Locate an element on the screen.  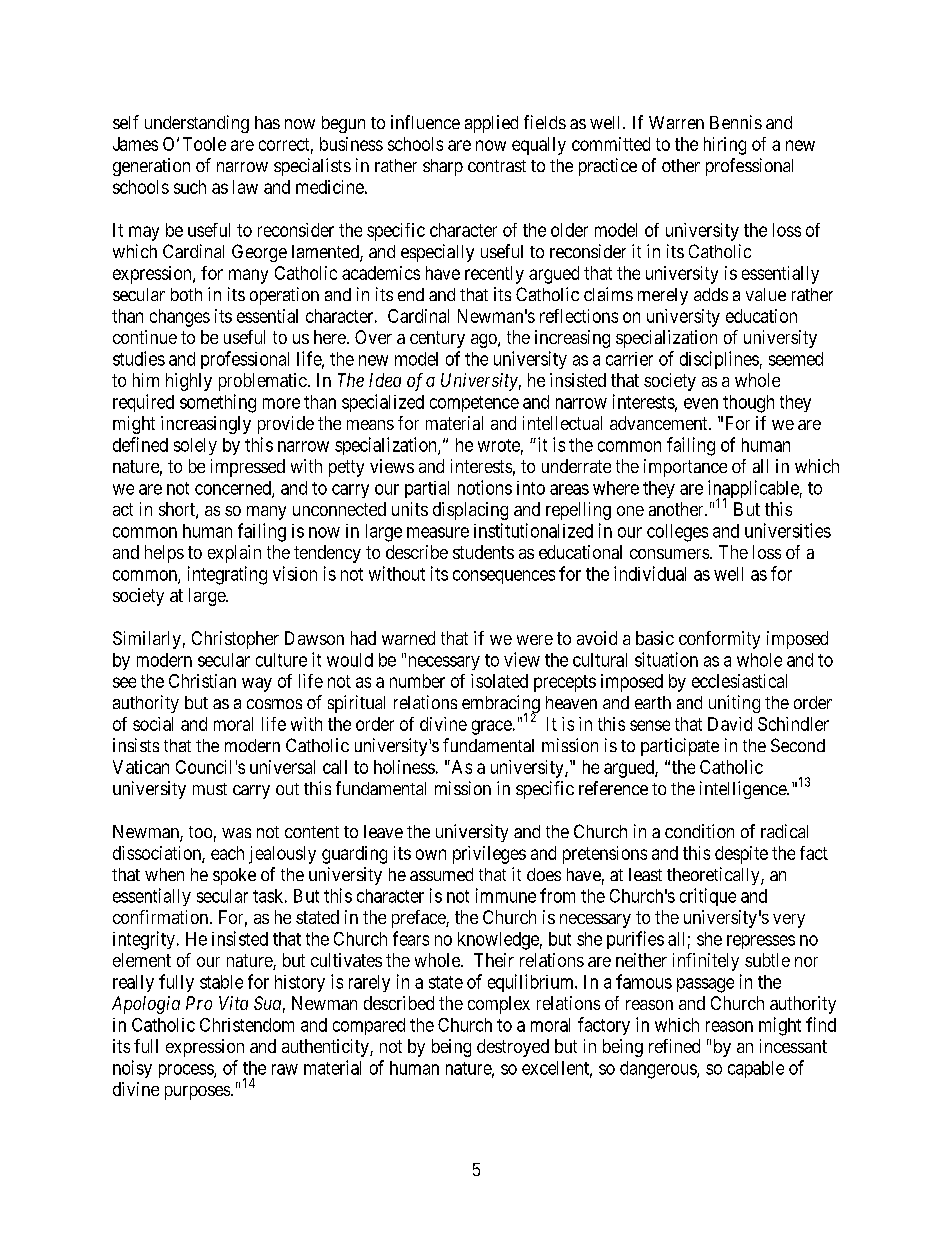
consequences is located at coordinates (504, 577).
